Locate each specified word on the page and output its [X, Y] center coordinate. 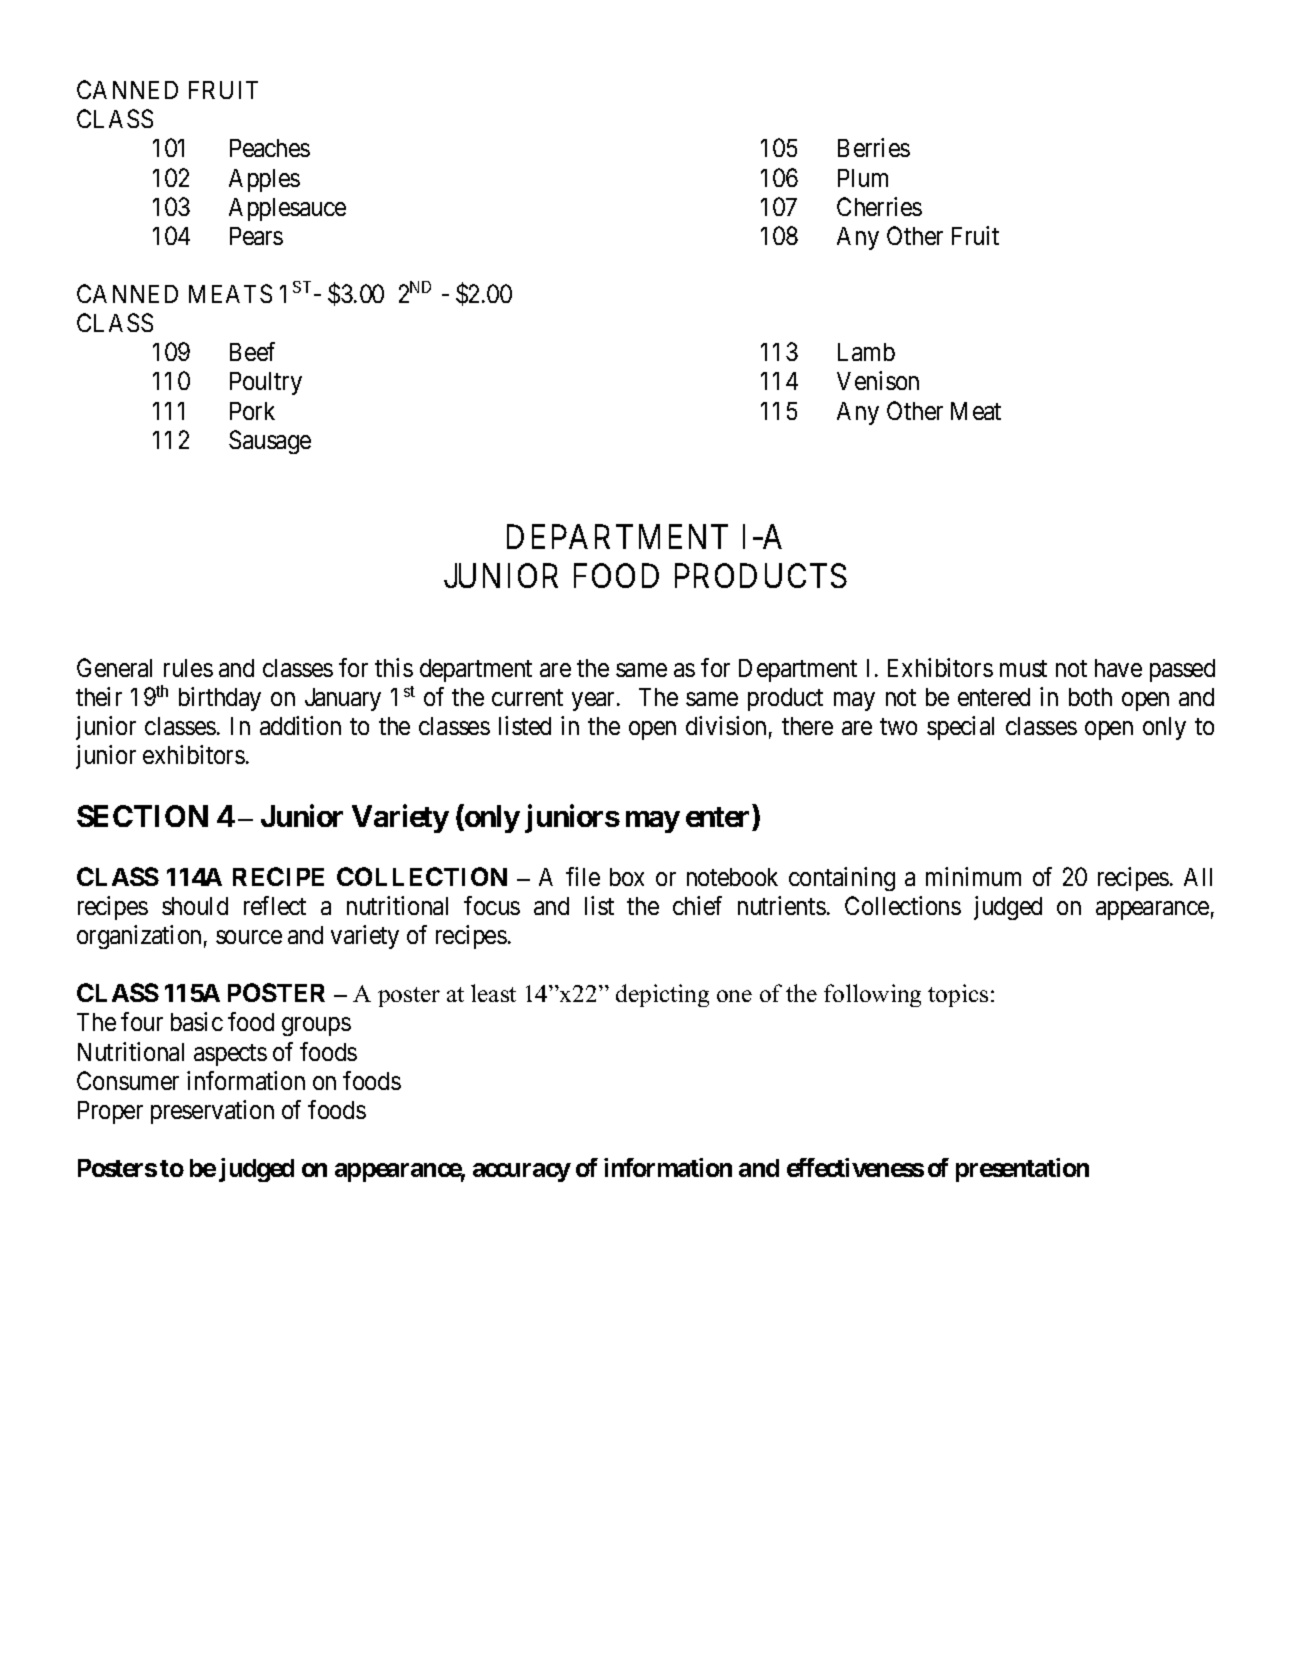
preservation [212, 1112]
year [595, 702]
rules [188, 668]
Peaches [270, 148]
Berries [874, 147]
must [1023, 668]
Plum [863, 178]
